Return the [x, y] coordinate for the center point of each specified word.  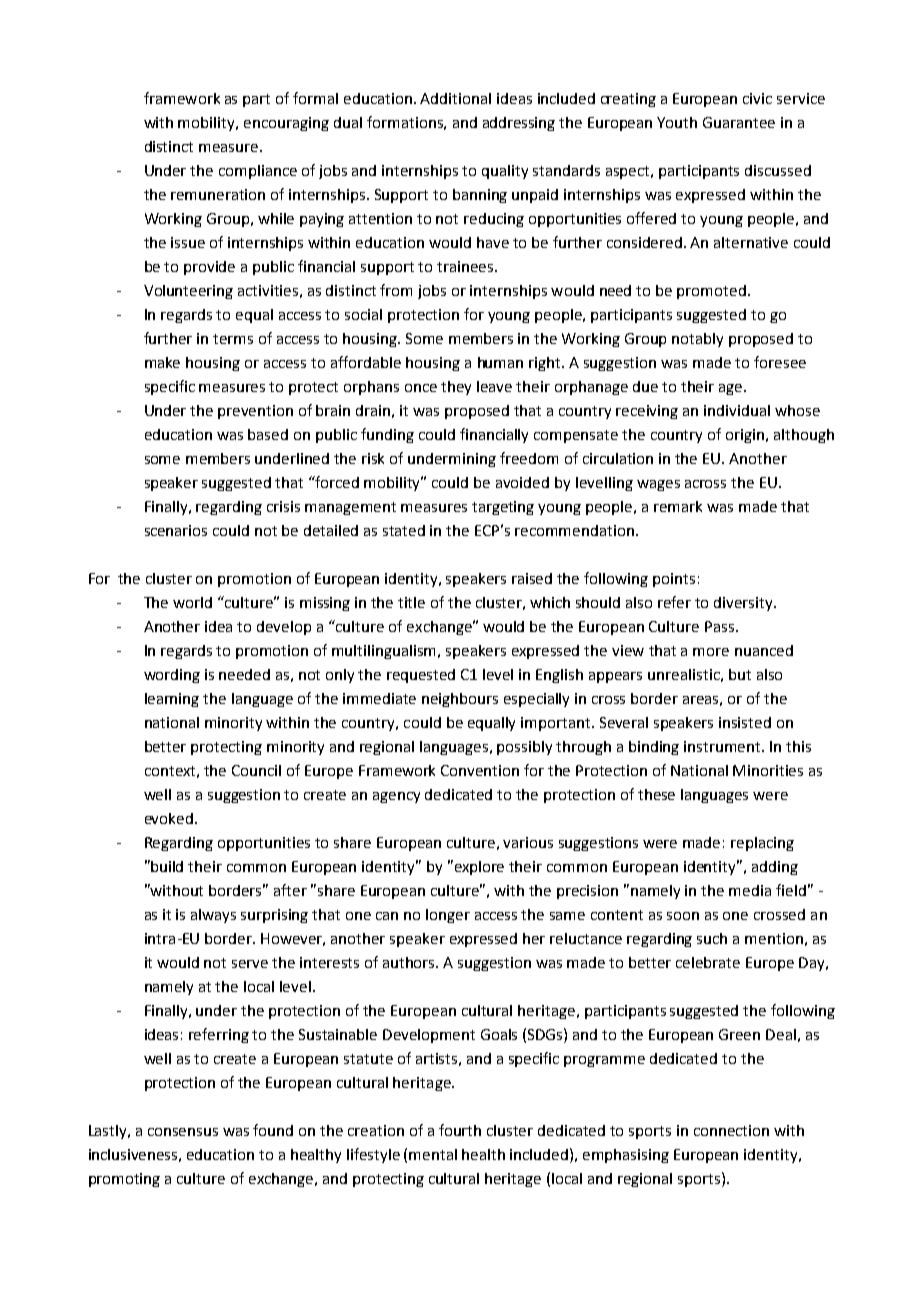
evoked [170, 818]
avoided [522, 482]
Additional [455, 98]
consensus [183, 1132]
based [268, 434]
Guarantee [739, 122]
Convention [480, 770]
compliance [258, 172]
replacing [762, 844]
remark [678, 506]
